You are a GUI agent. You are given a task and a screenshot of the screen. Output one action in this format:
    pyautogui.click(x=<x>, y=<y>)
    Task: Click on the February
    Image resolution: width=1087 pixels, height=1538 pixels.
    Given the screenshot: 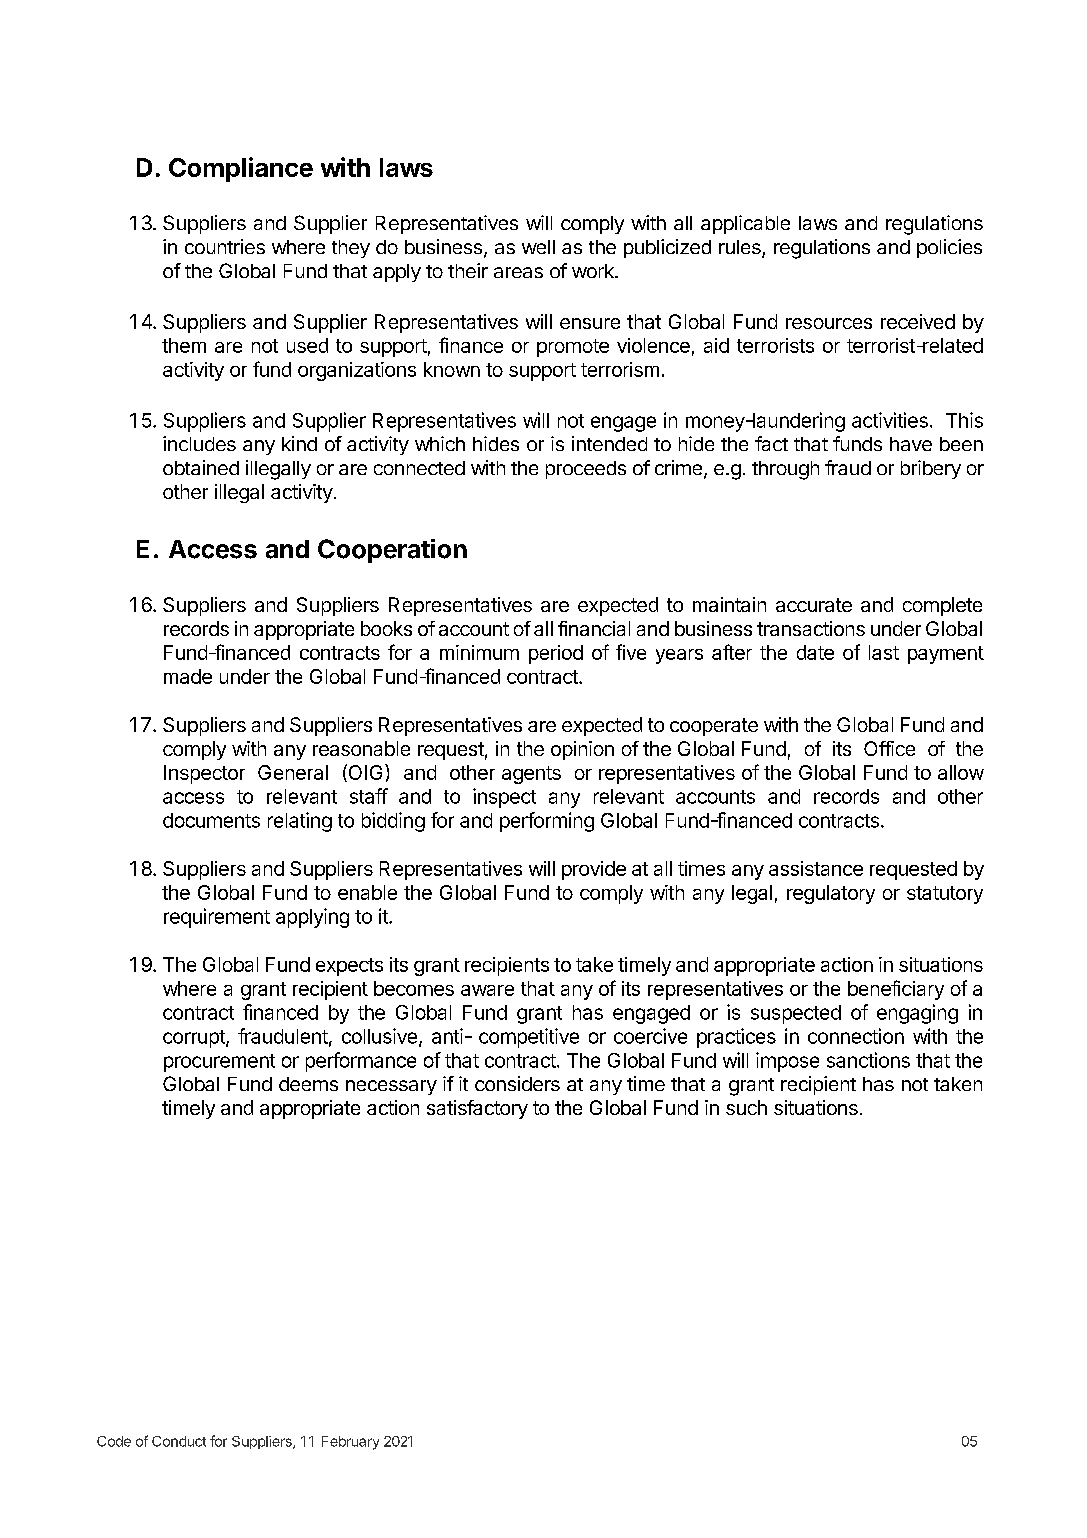 What is the action you would take?
    pyautogui.click(x=350, y=1443)
